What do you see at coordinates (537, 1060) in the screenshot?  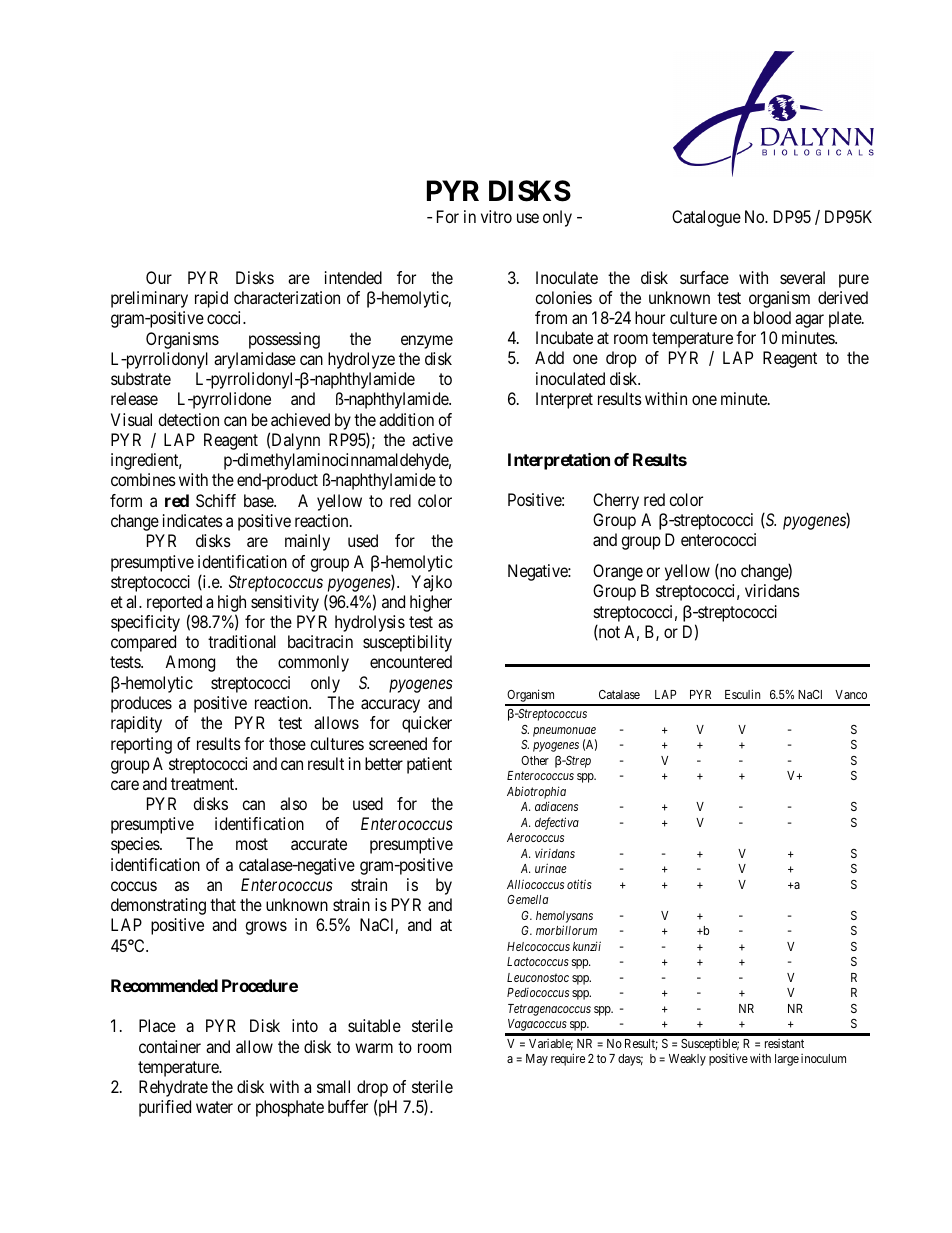 I see `May` at bounding box center [537, 1060].
